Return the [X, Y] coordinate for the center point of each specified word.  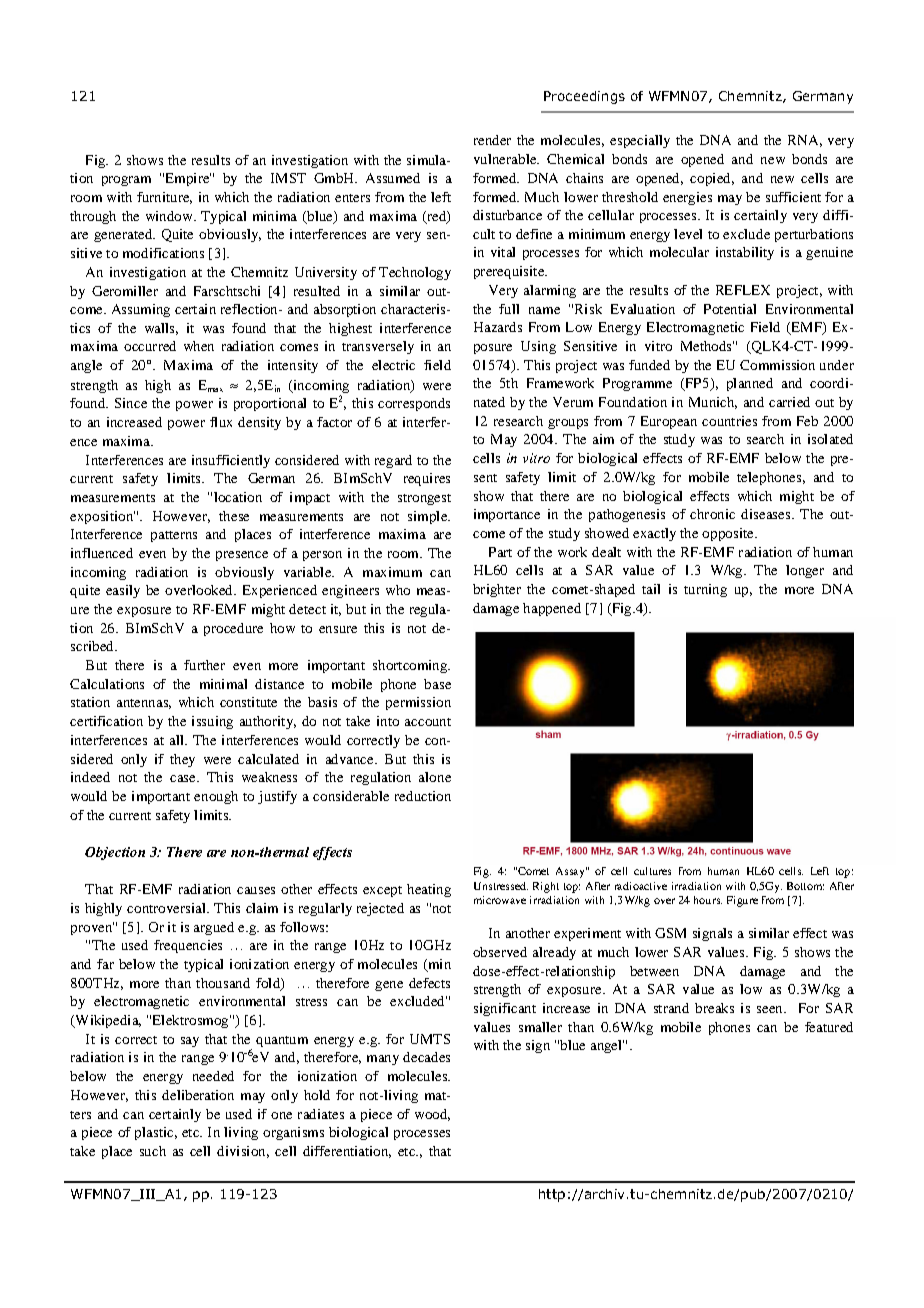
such [153, 1151]
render [492, 140]
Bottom [805, 886]
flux [221, 422]
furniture [164, 198]
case [184, 778]
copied [712, 179]
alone [435, 777]
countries [729, 421]
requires [427, 479]
